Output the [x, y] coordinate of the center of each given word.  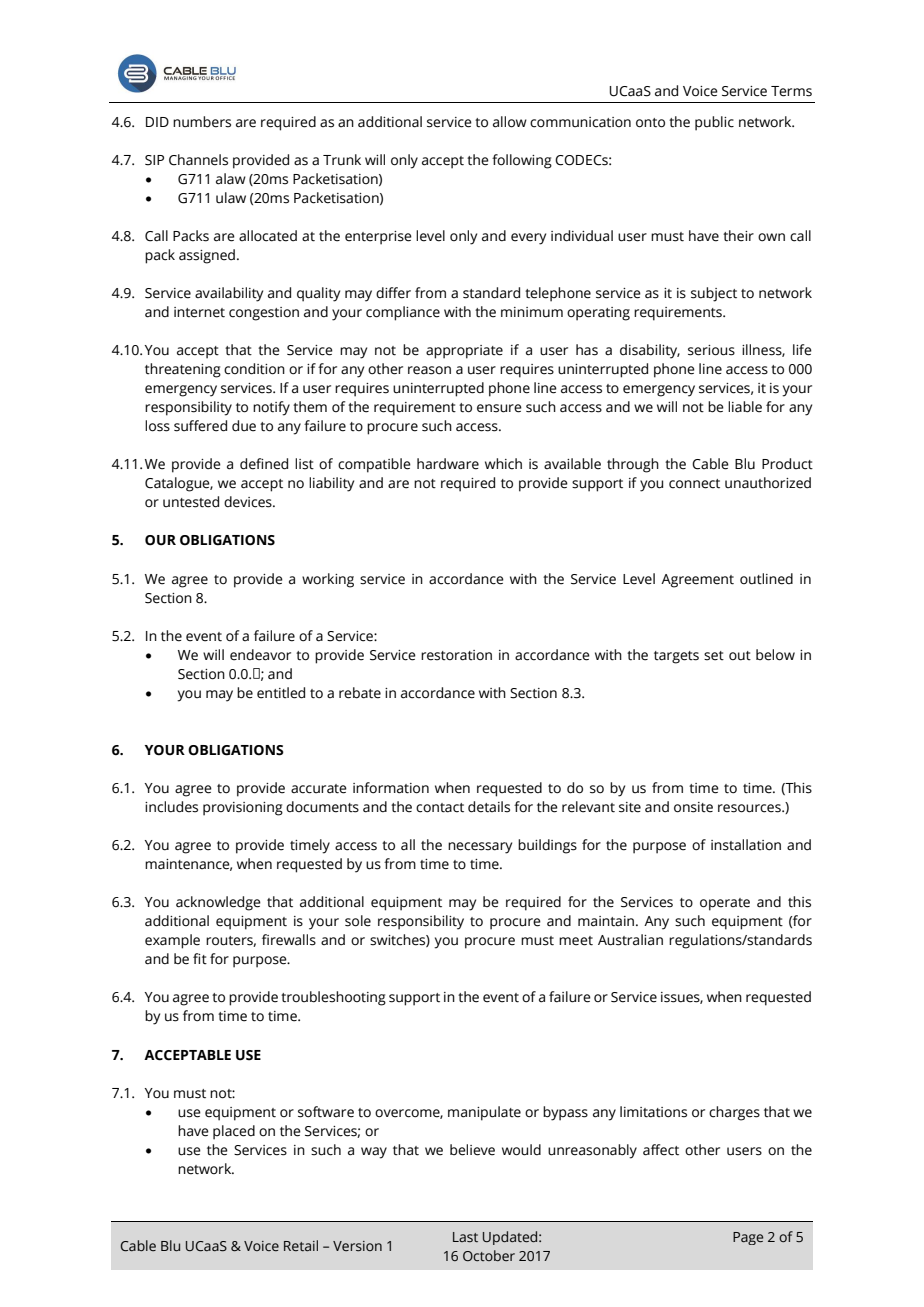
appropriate [464, 352]
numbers [202, 122]
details [489, 807]
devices [249, 502]
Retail [301, 1245]
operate [725, 904]
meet [576, 941]
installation [746, 845]
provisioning [243, 809]
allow [510, 122]
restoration [456, 655]
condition [254, 369]
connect [694, 484]
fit [200, 959]
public [714, 123]
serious [711, 350]
